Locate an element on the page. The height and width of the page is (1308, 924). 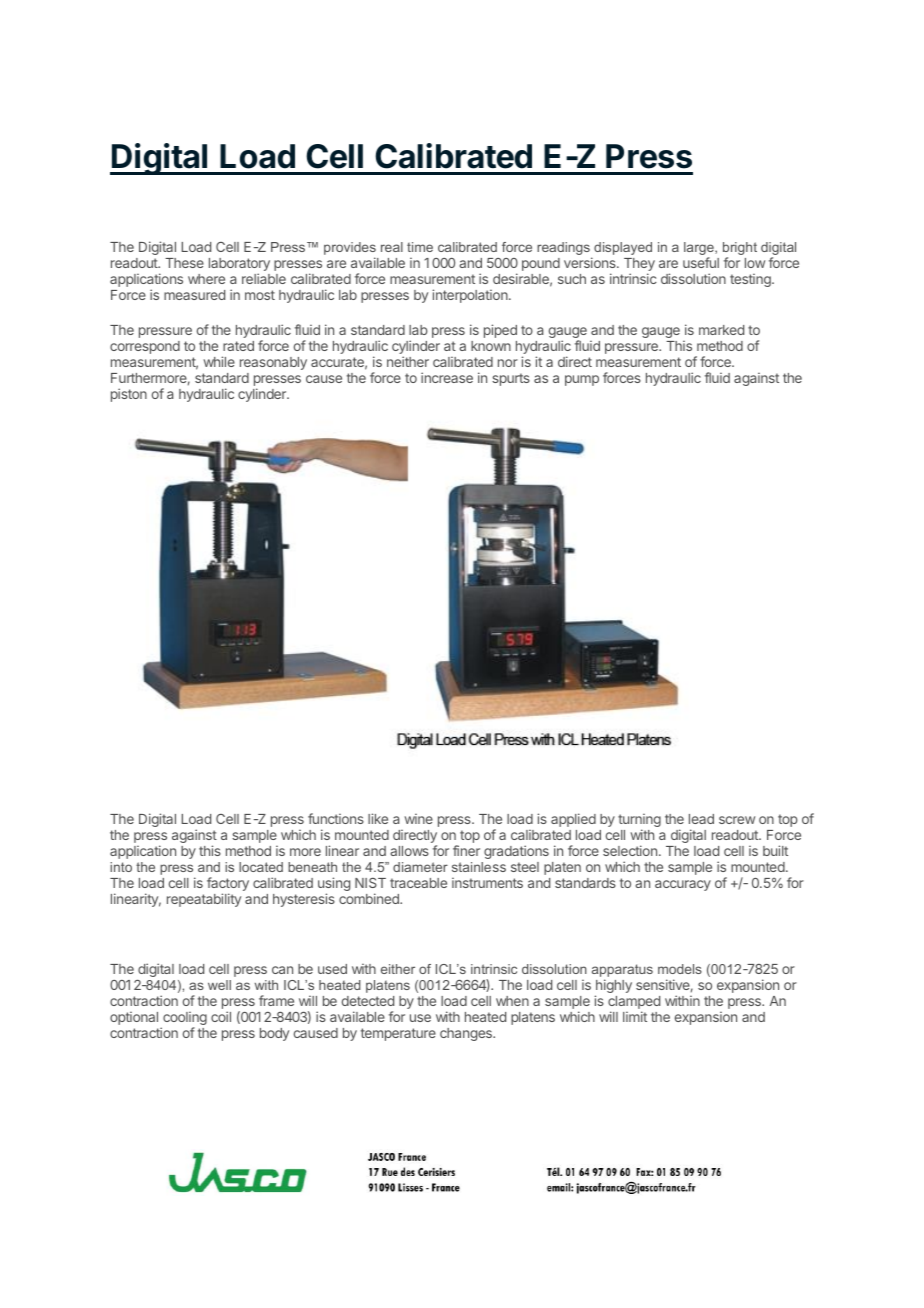
changes is located at coordinates (467, 1034).
